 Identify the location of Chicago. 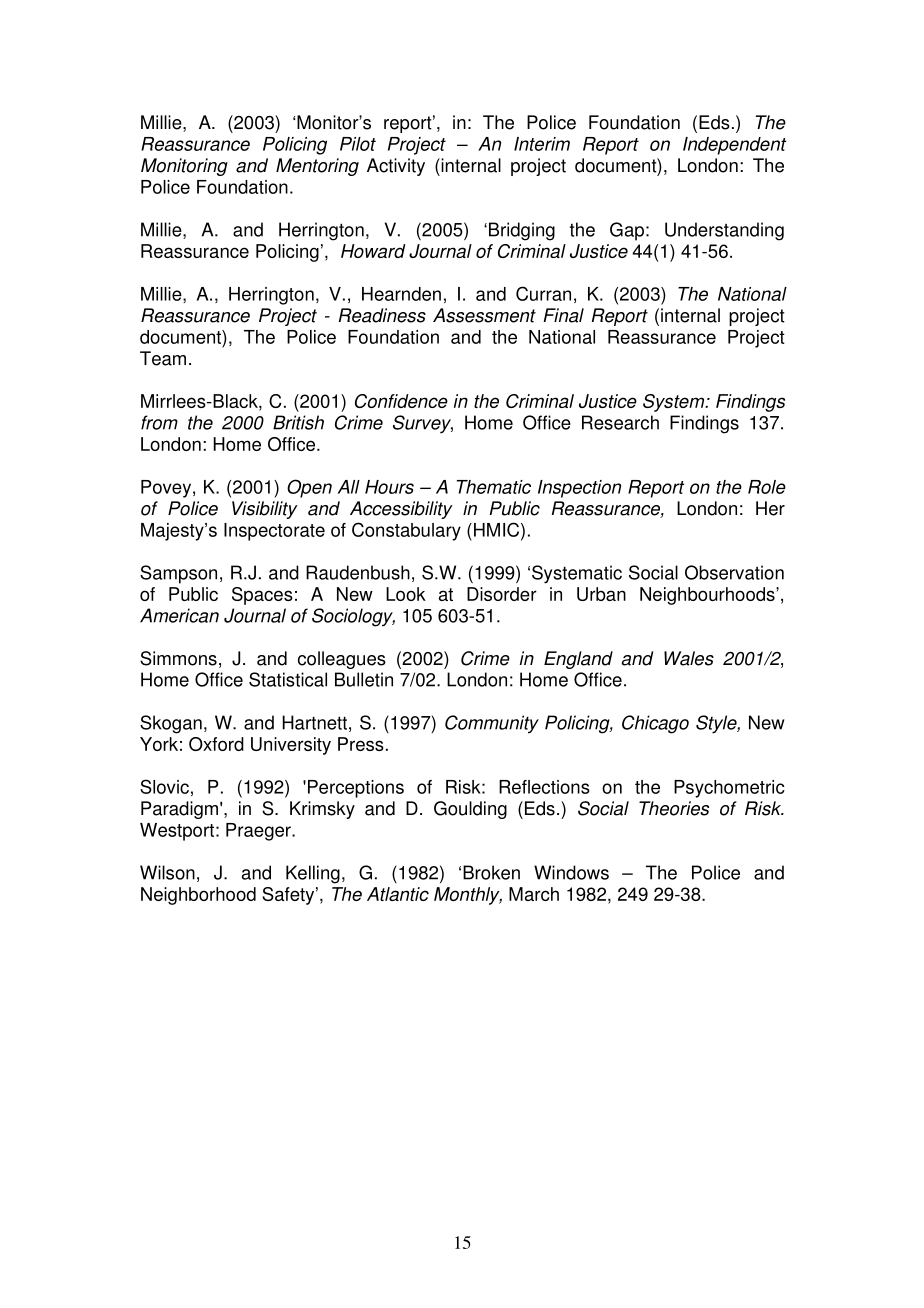
(655, 724).
